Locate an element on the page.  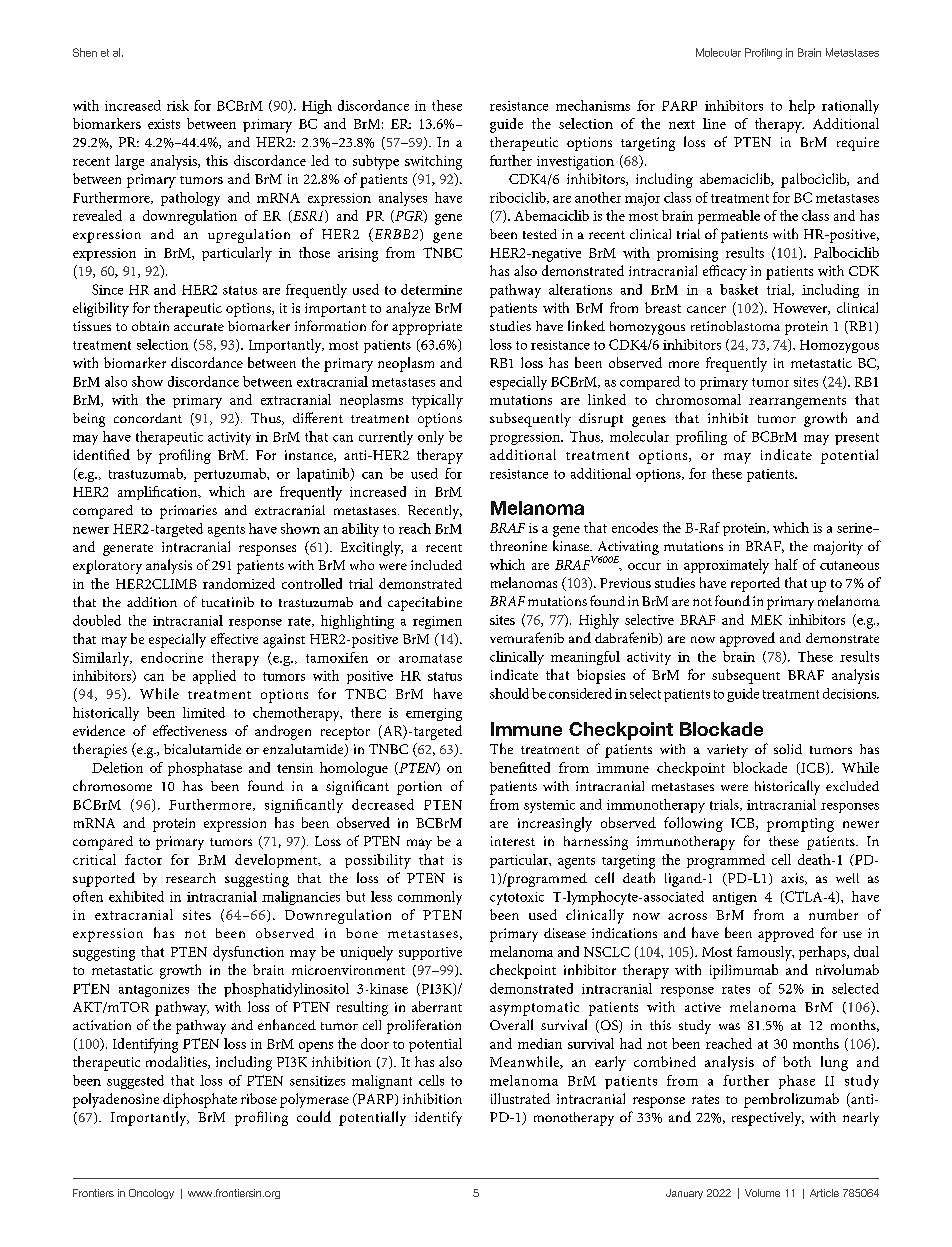
regimen is located at coordinates (437, 622).
